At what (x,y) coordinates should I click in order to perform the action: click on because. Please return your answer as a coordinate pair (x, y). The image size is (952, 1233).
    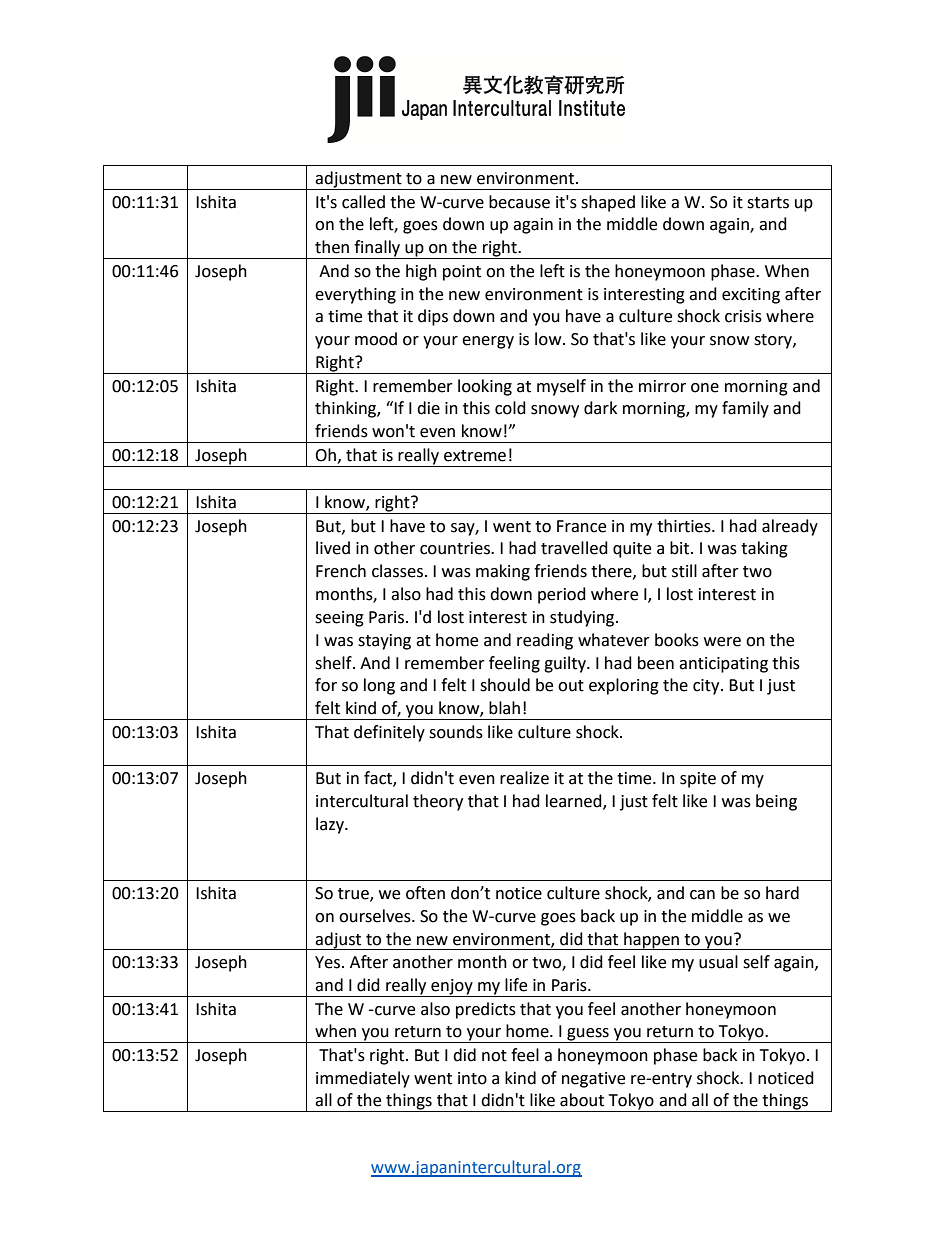
    Looking at the image, I should click on (519, 202).
